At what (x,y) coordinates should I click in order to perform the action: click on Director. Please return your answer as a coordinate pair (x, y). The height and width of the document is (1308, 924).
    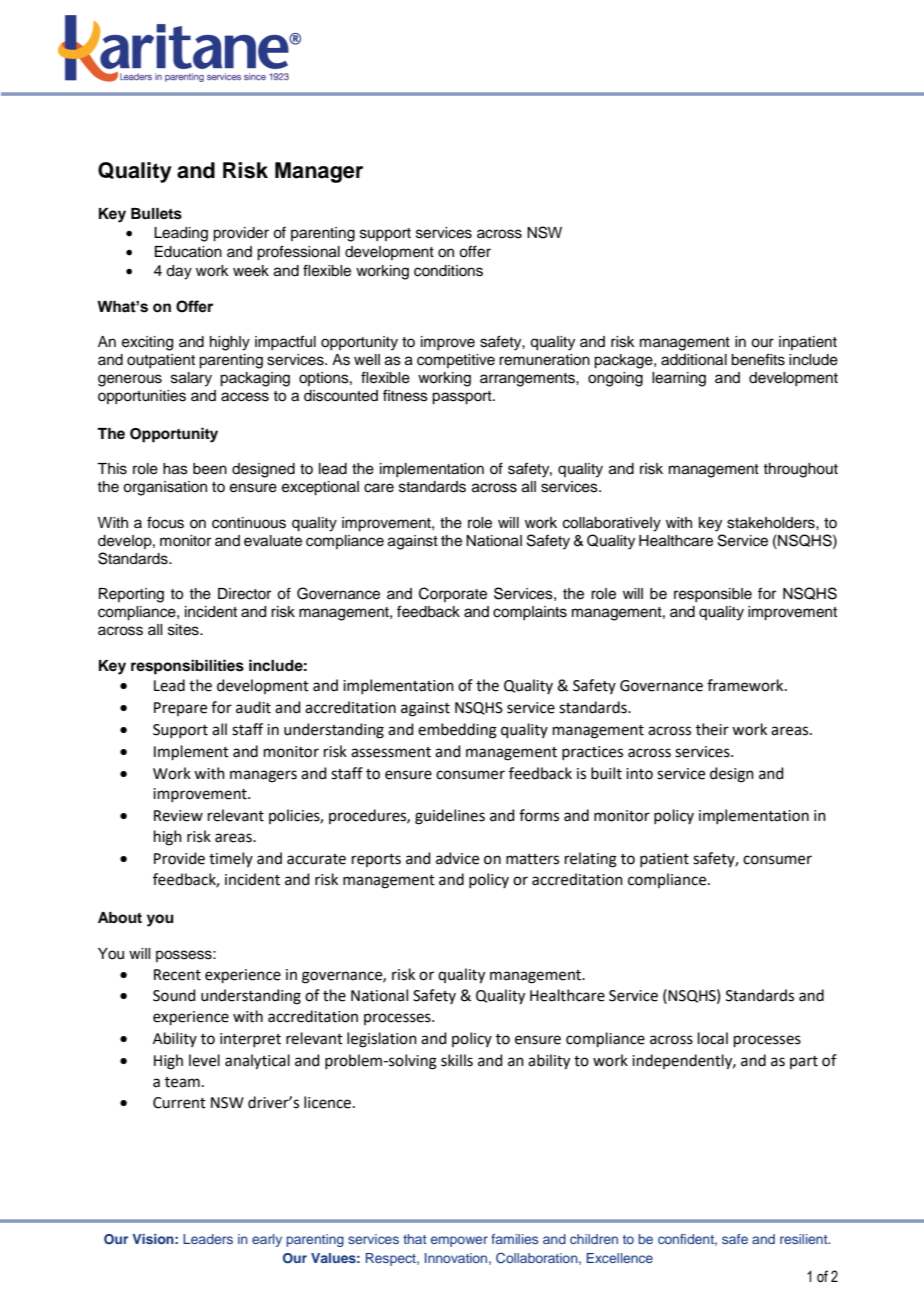
    Looking at the image, I should click on (244, 594).
